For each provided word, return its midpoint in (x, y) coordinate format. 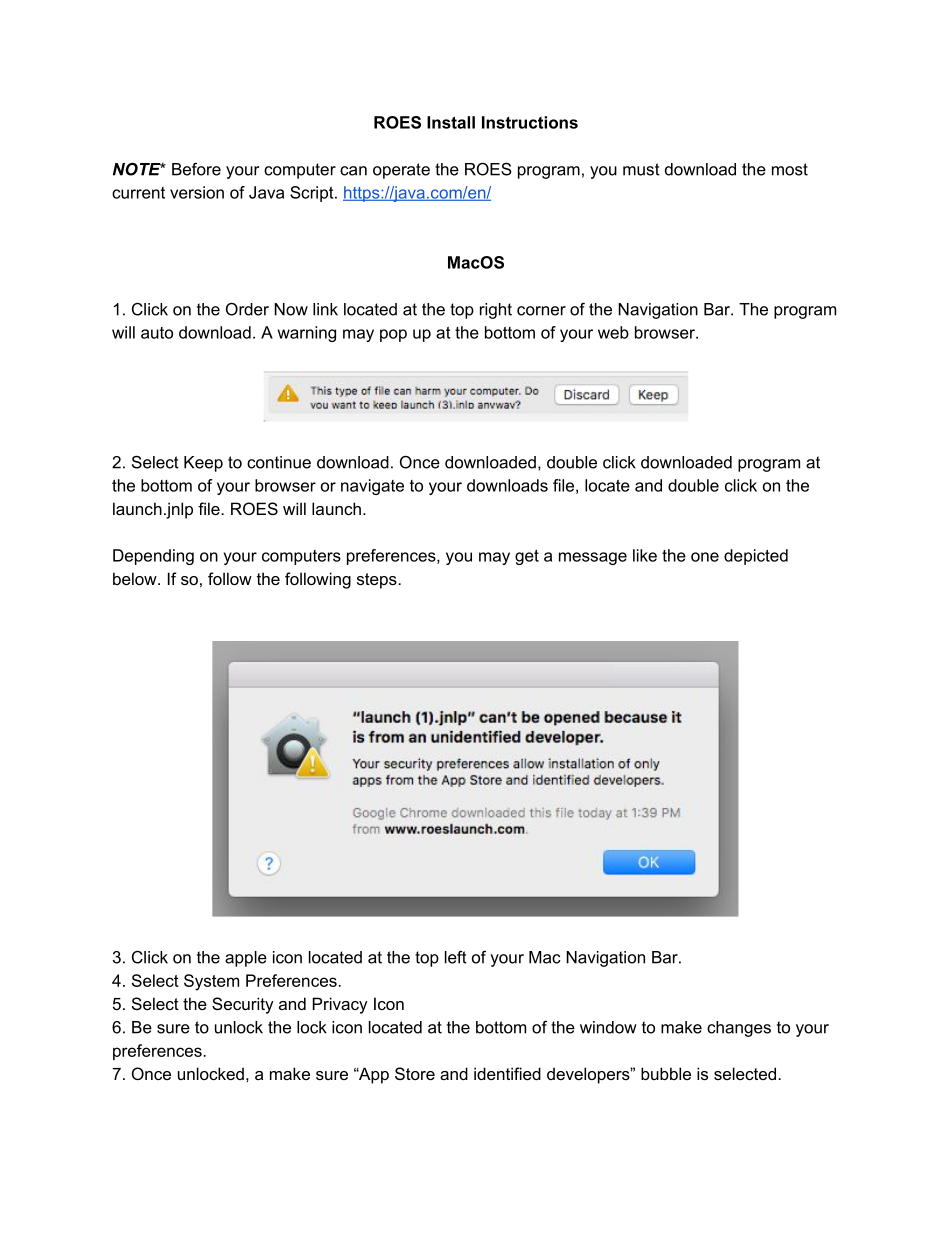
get (527, 557)
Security (243, 1005)
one (705, 557)
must (641, 169)
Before (196, 169)
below (136, 578)
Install (451, 122)
